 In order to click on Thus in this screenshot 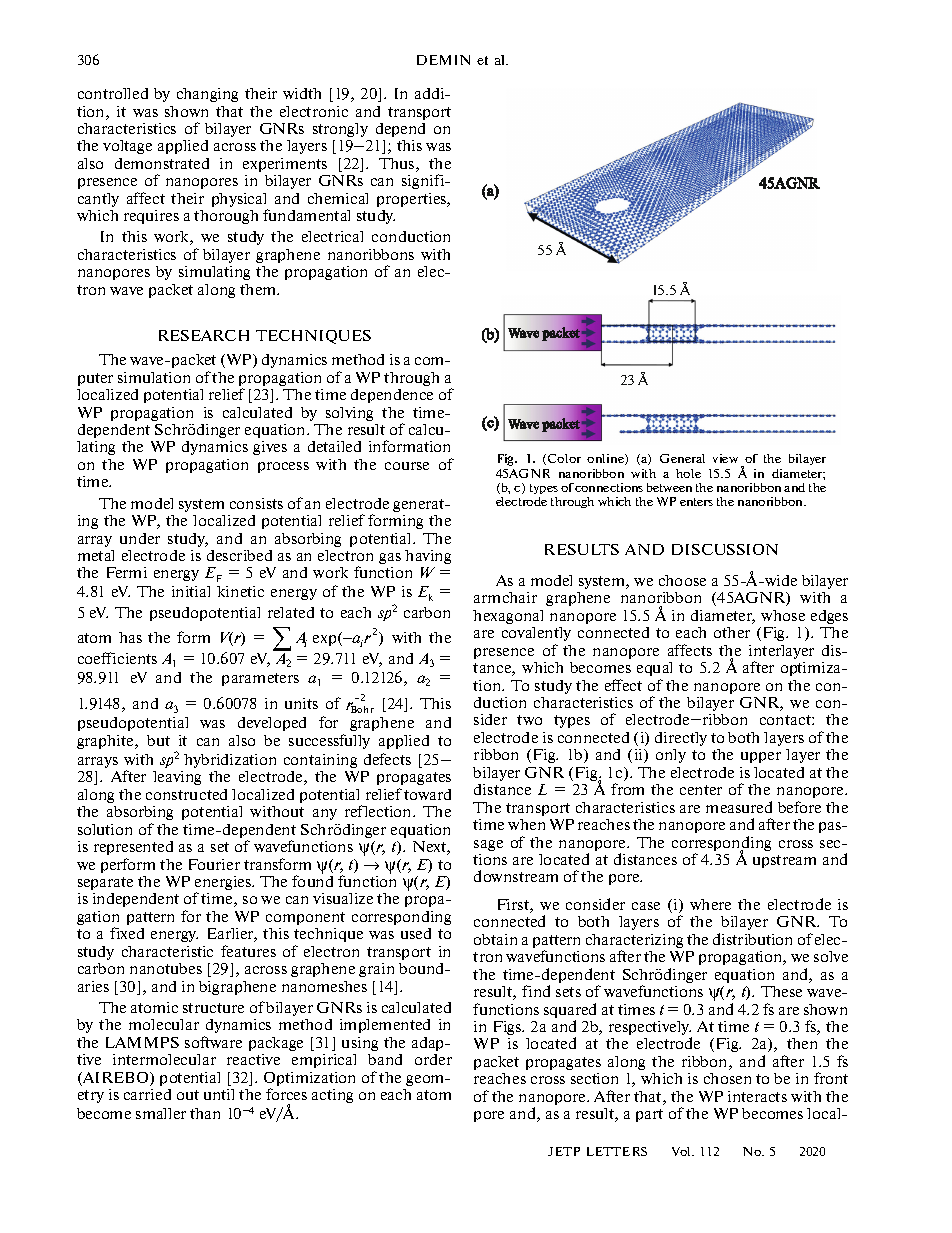, I will do `click(398, 165)`.
